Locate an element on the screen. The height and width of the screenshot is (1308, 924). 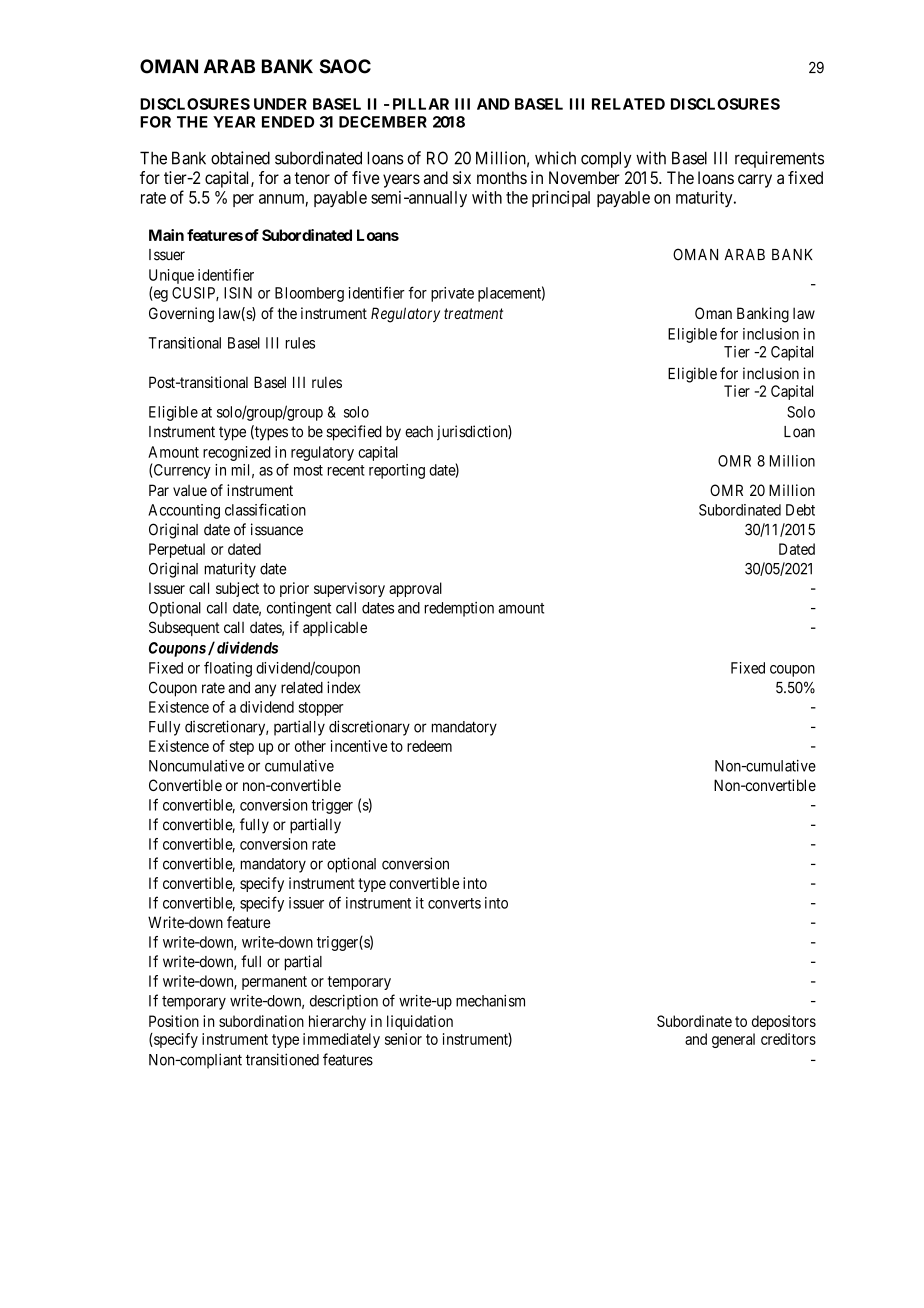
obtained is located at coordinates (240, 158).
